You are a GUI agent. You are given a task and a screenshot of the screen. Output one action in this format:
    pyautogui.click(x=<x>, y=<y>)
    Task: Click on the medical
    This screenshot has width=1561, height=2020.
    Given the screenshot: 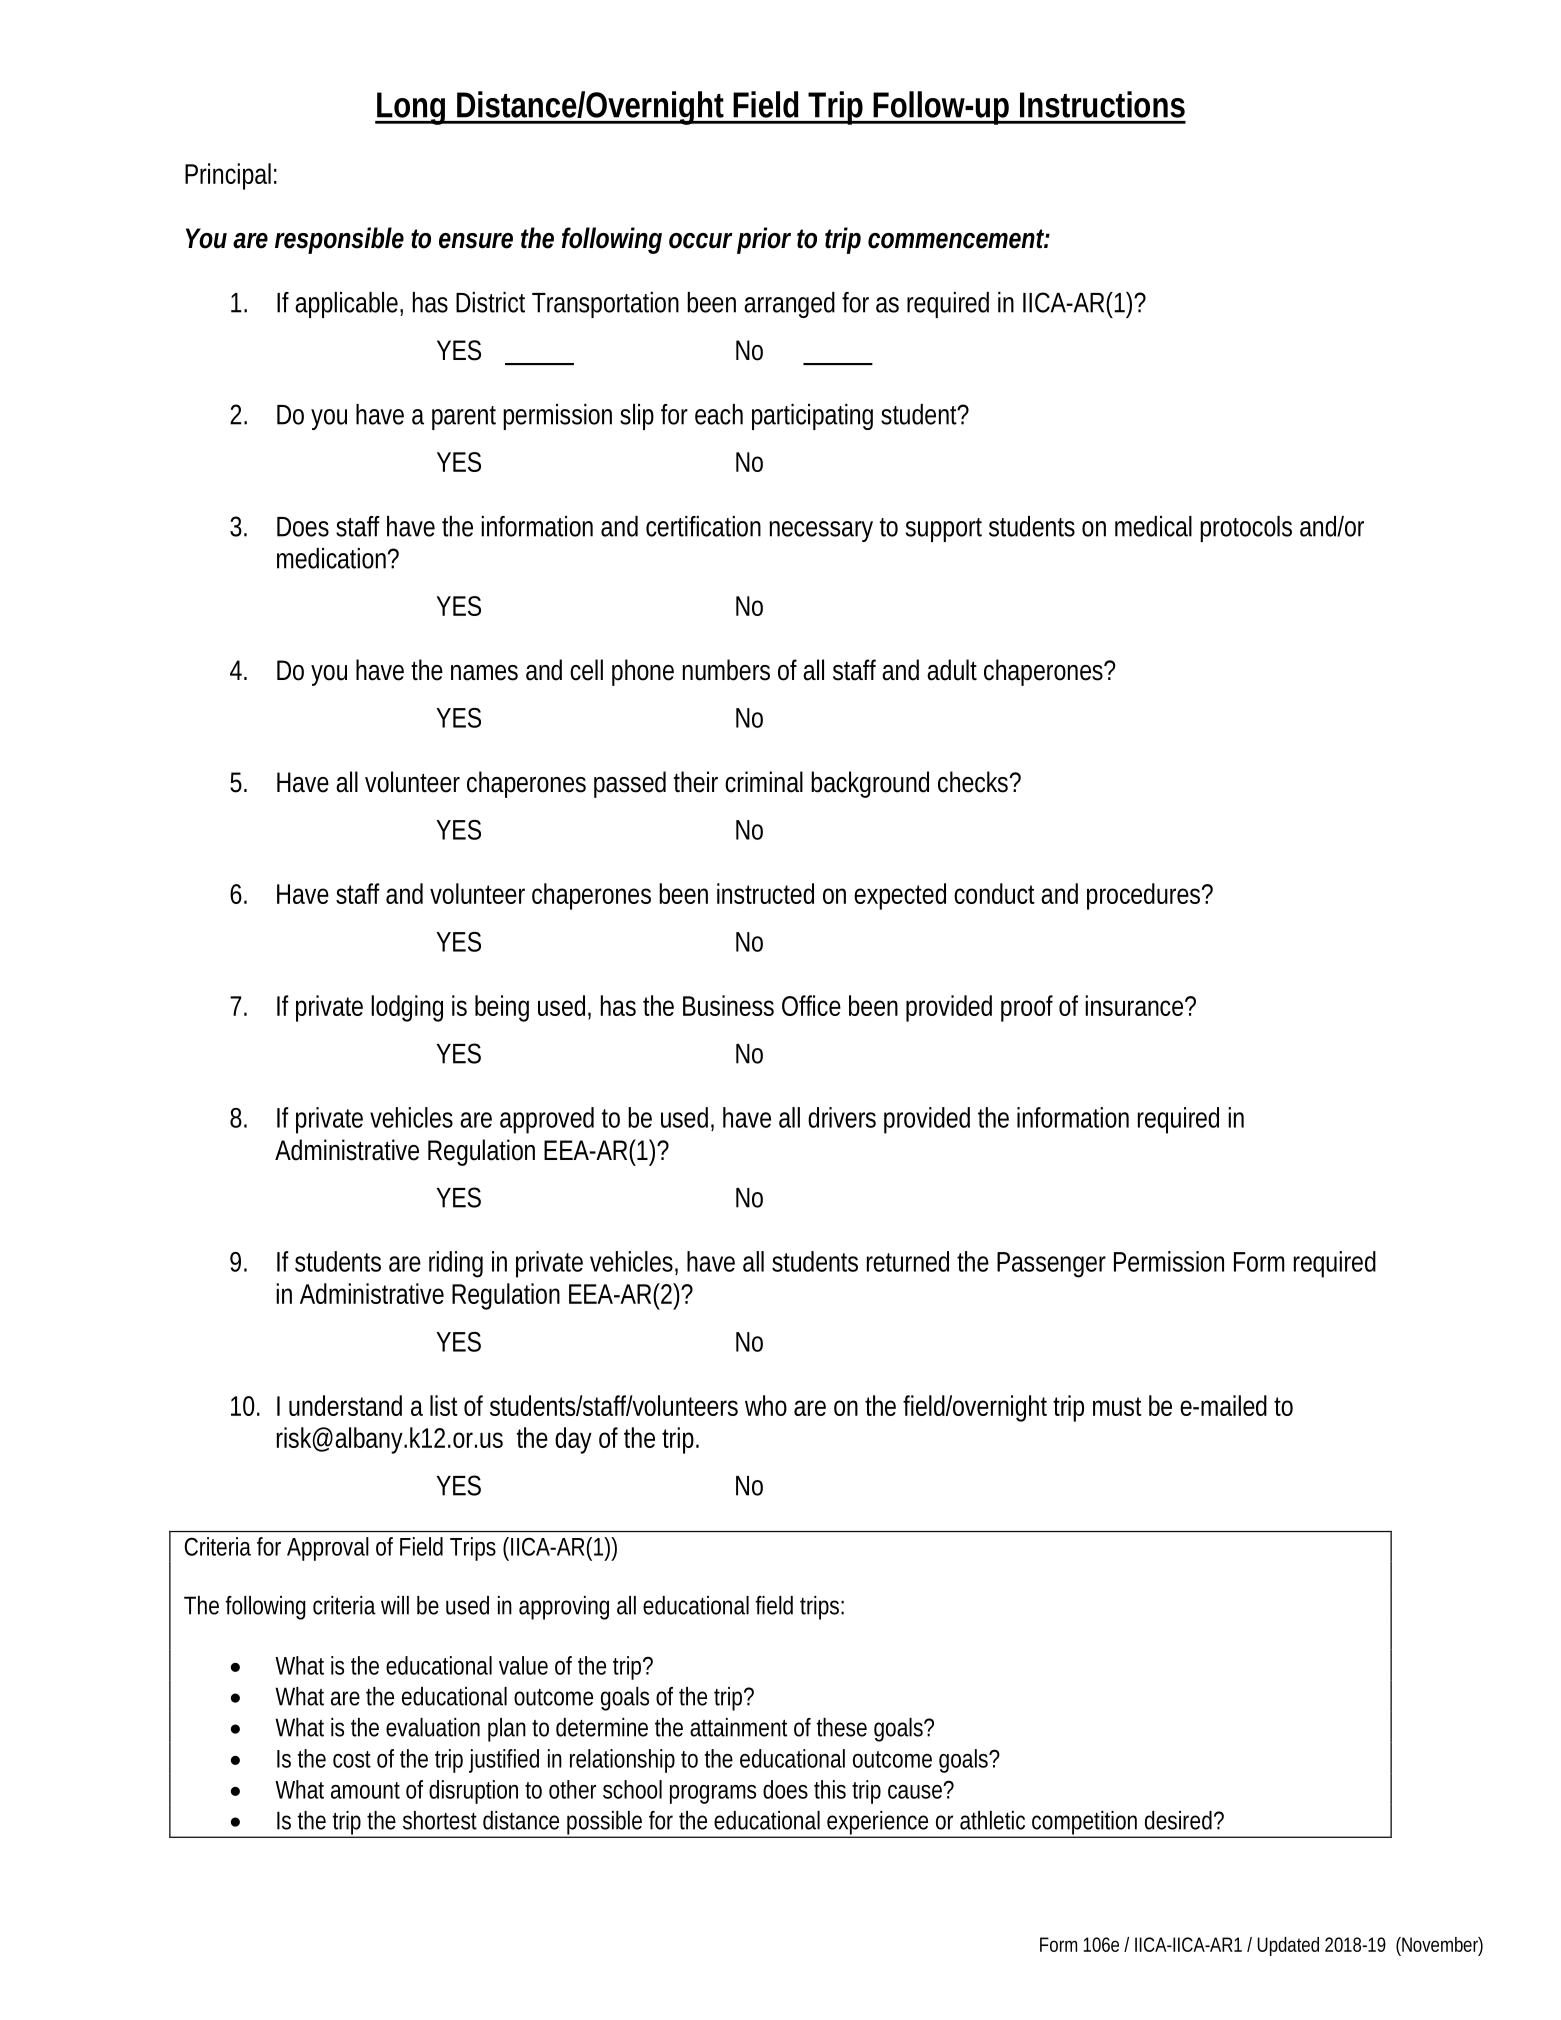 What is the action you would take?
    pyautogui.click(x=1153, y=526)
